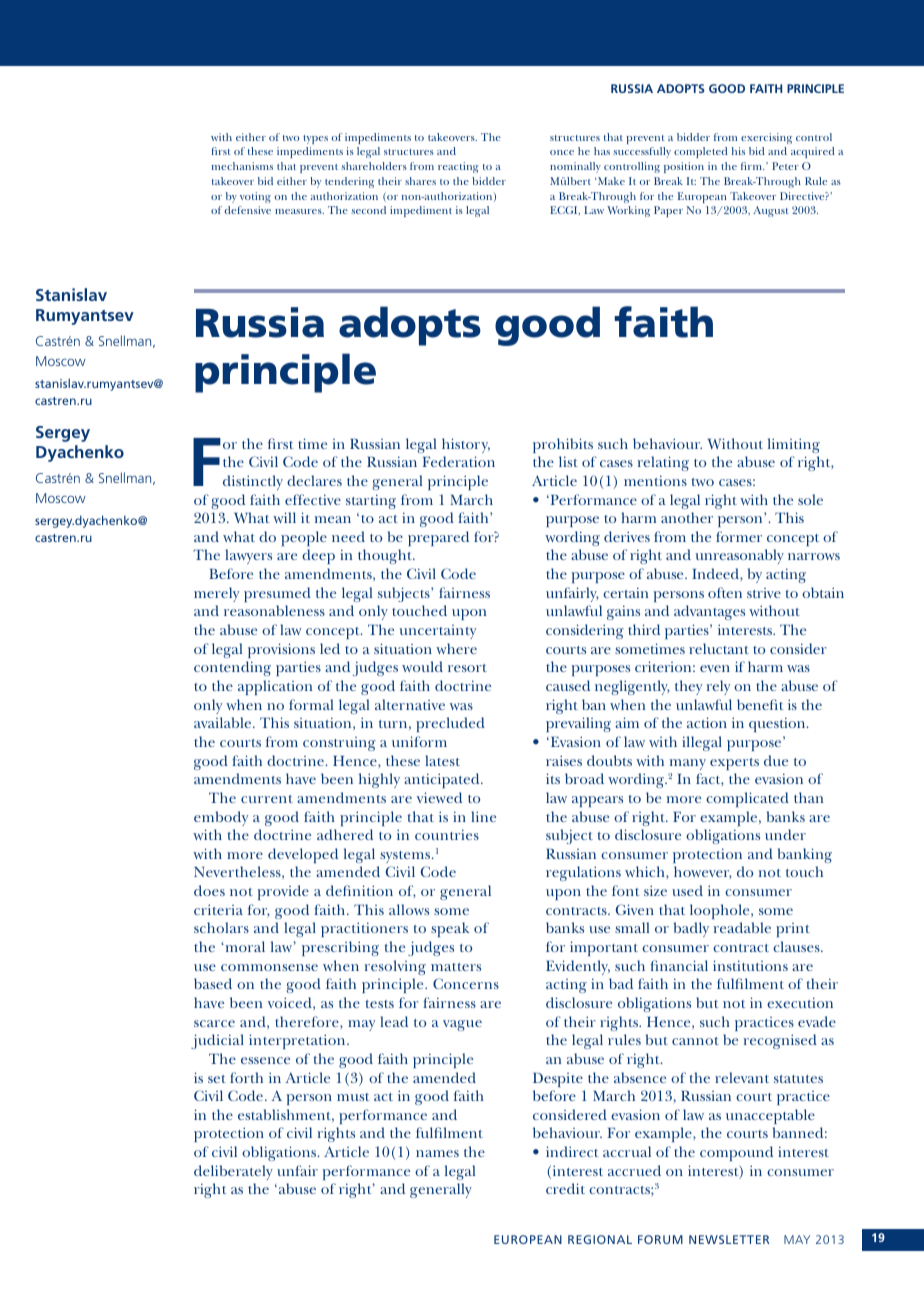 This image has width=924, height=1308. What do you see at coordinates (275, 687) in the image?
I see `application` at bounding box center [275, 687].
